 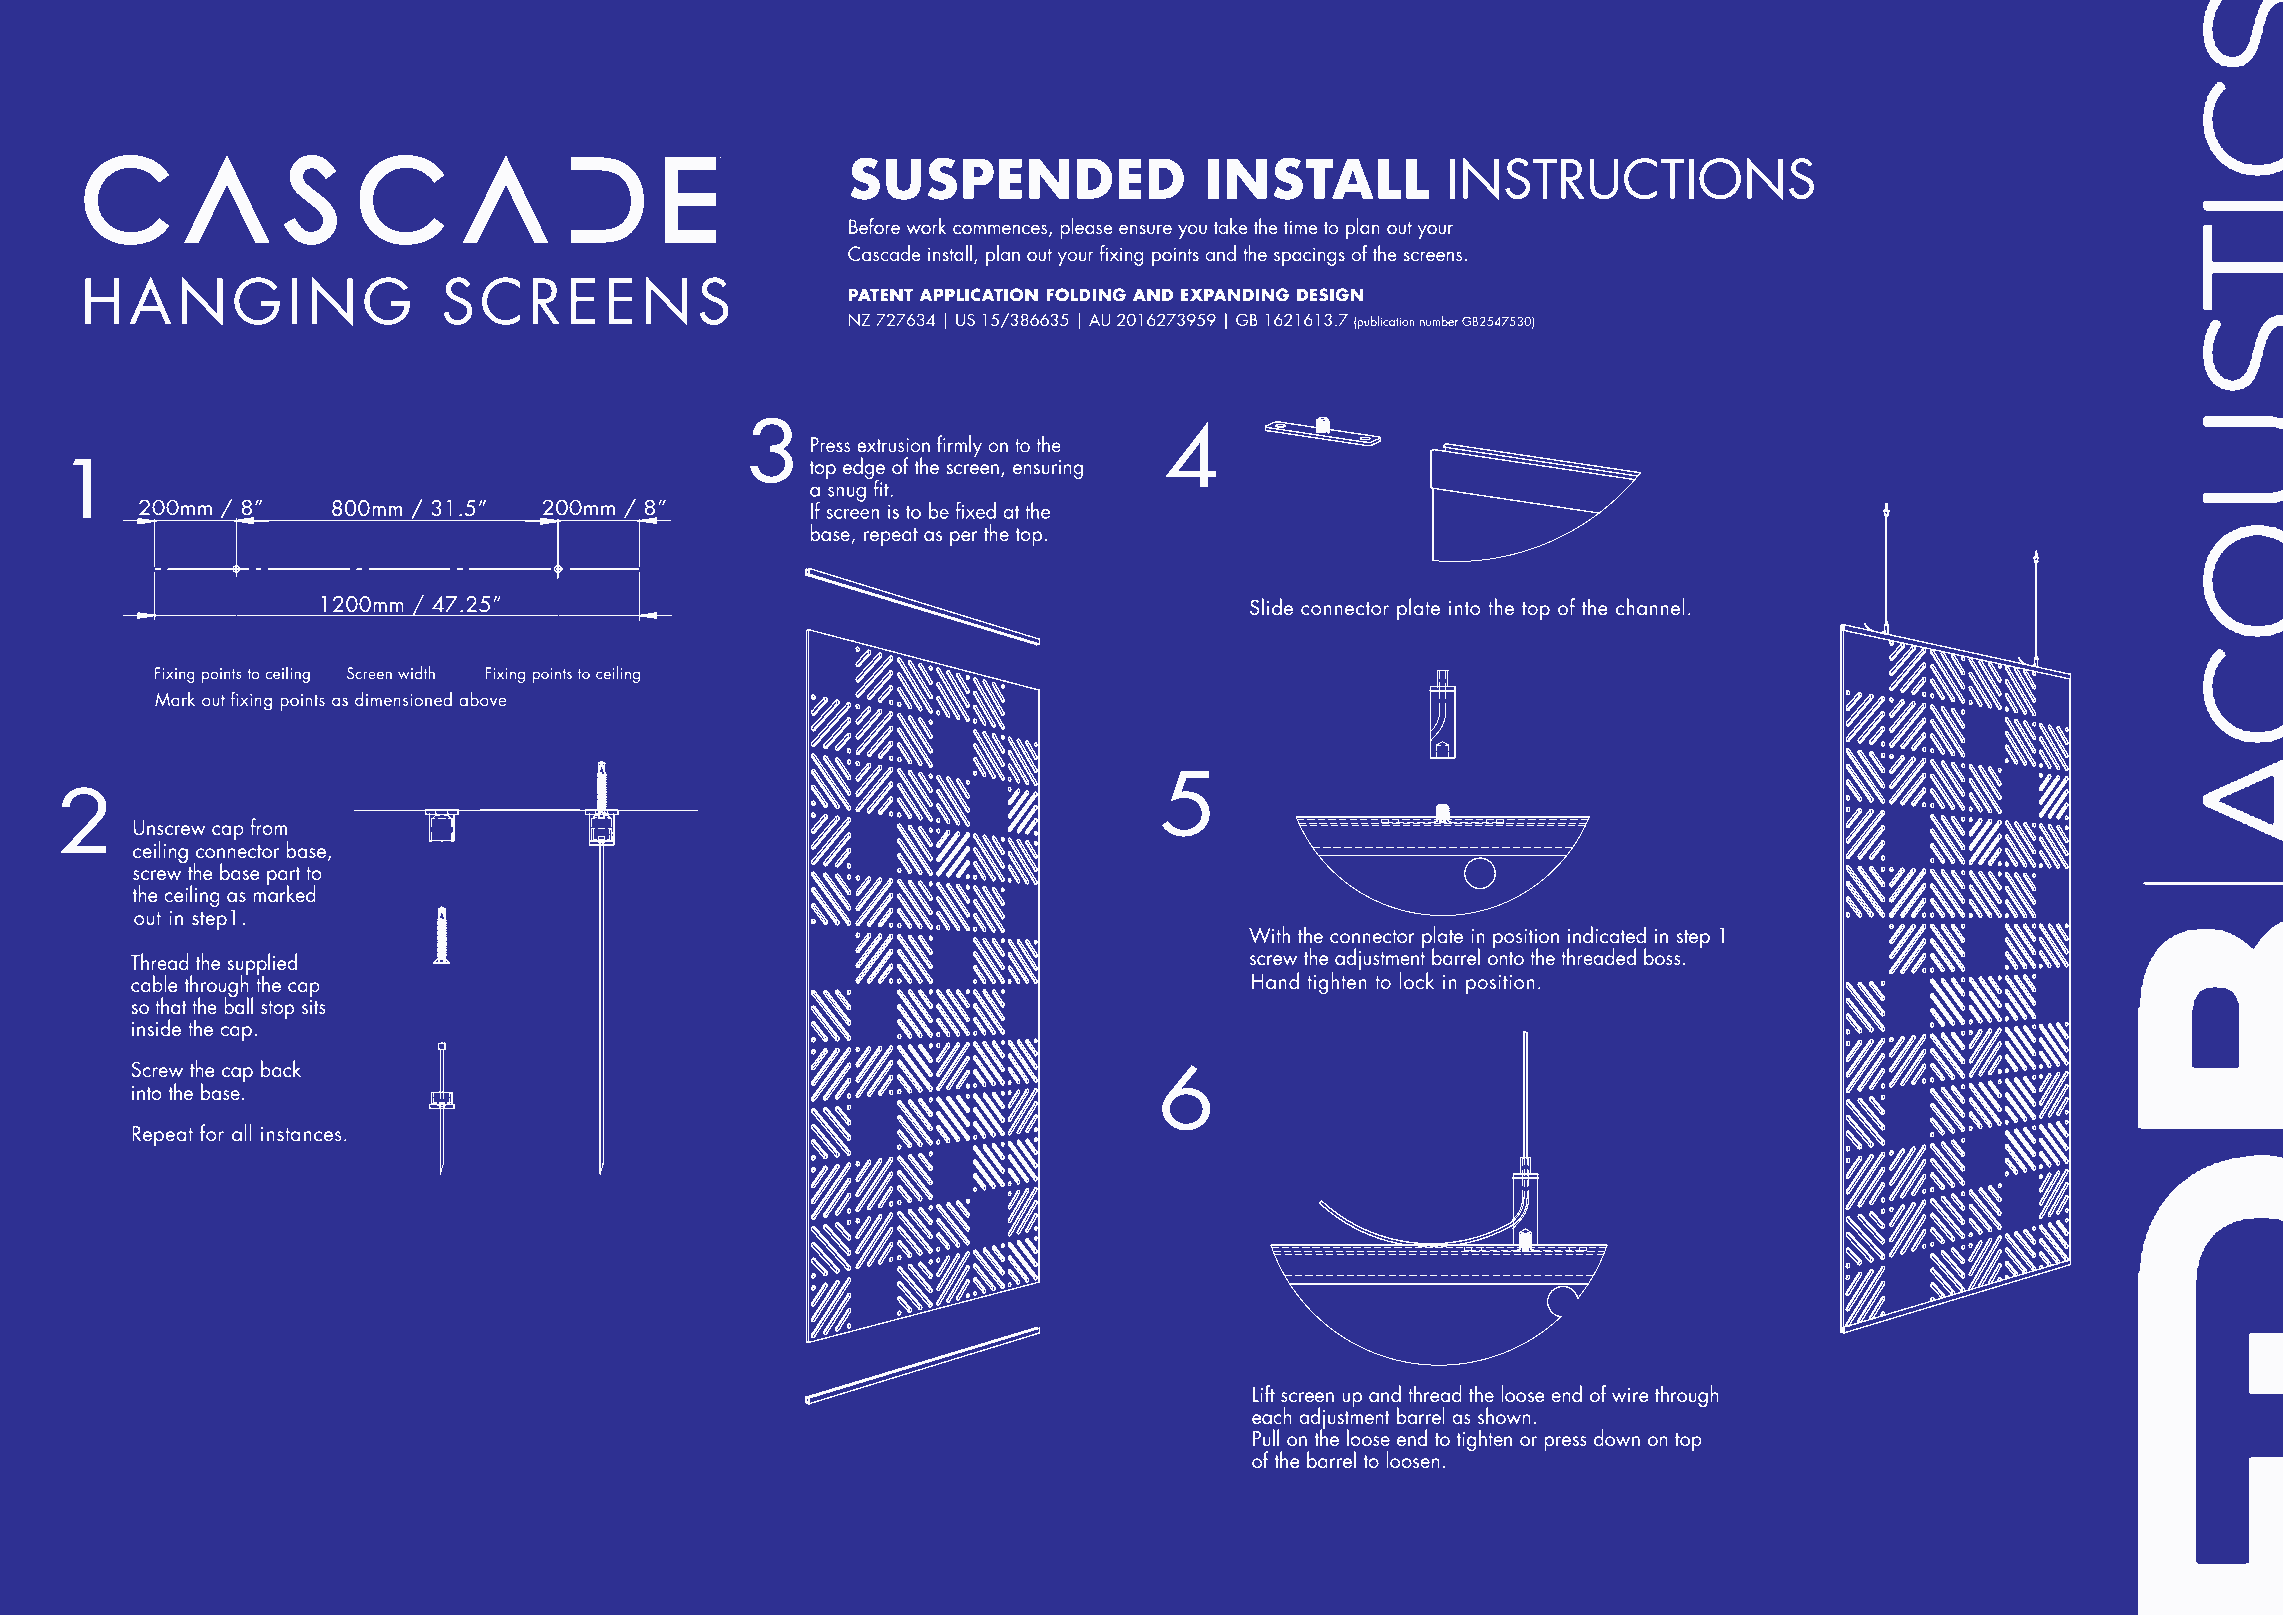 I want to click on channel, so click(x=1650, y=606).
